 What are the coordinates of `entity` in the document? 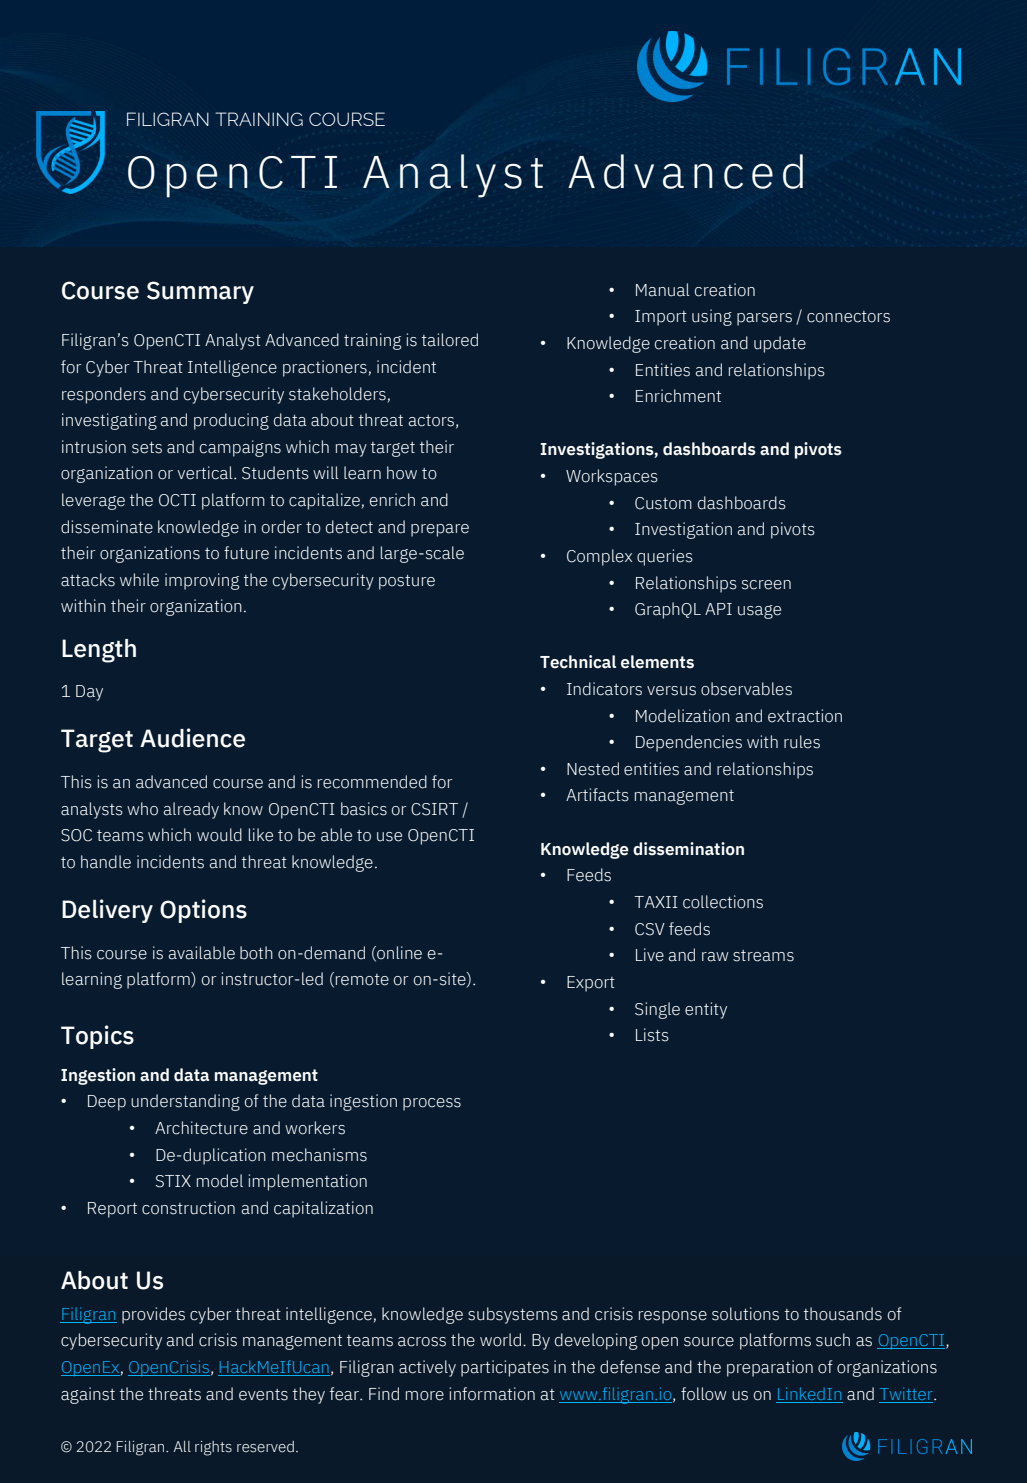 It's located at (706, 1010).
